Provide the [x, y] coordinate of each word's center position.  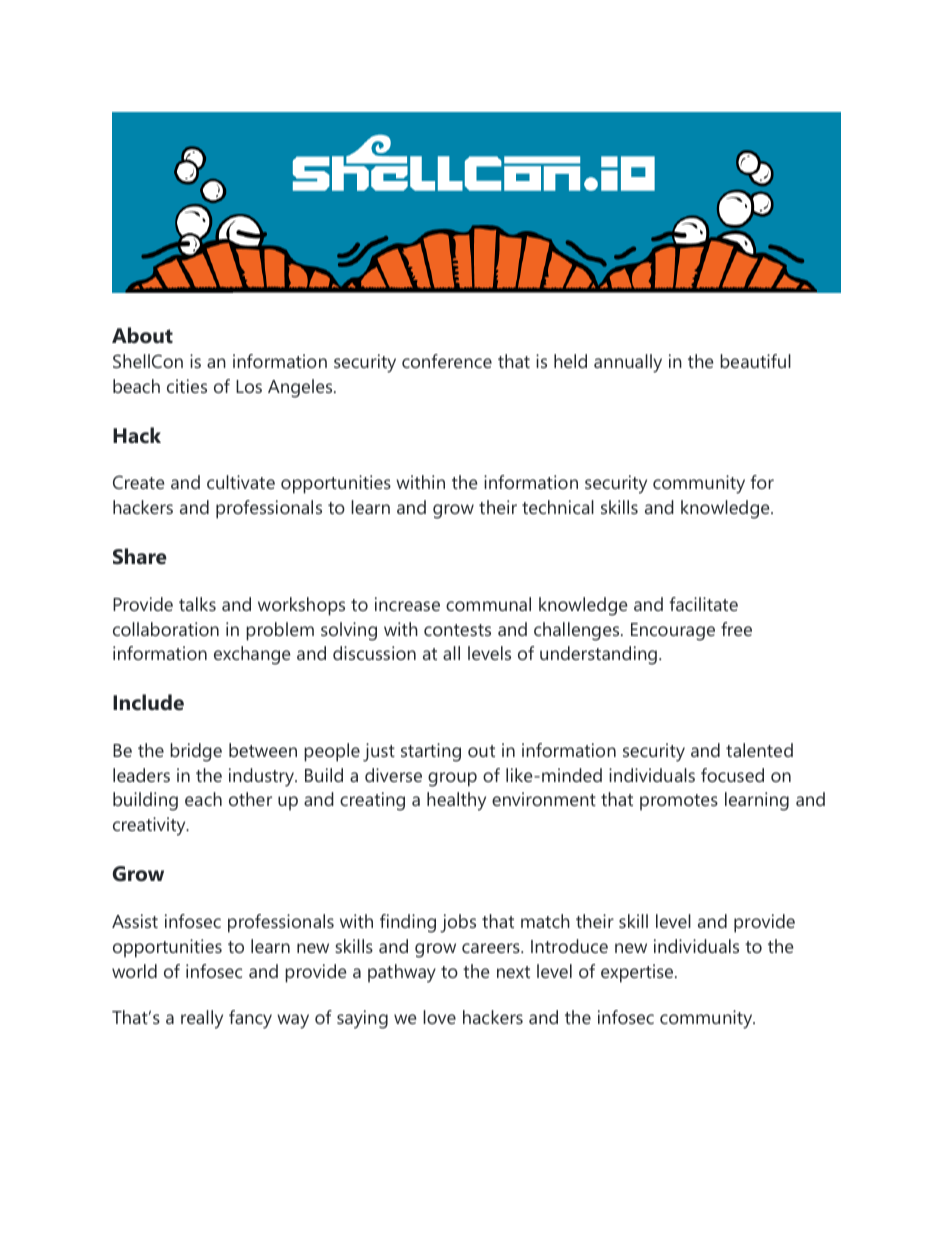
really [202, 1019]
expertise [638, 973]
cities [187, 386]
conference [447, 361]
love [439, 1017]
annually [628, 363]
